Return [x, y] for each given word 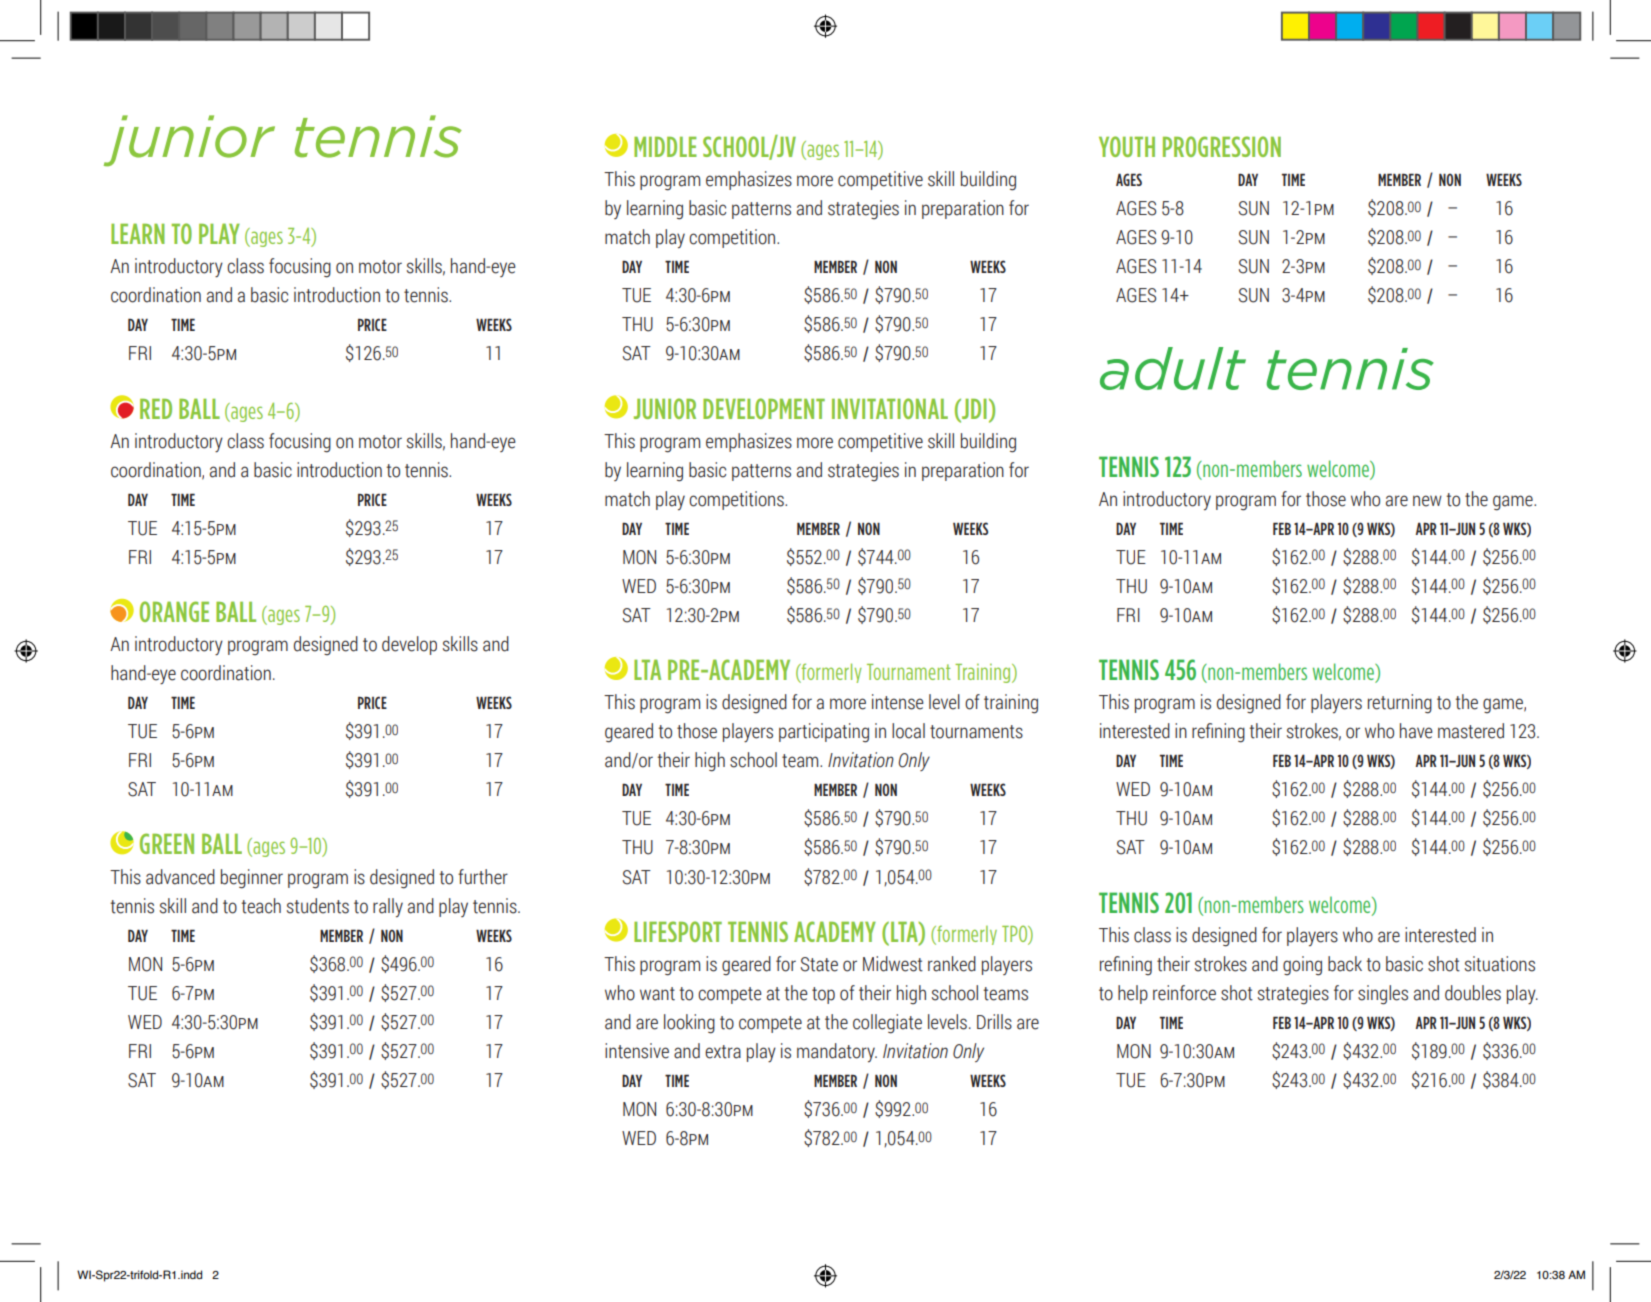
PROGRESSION [1222, 146]
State [819, 964]
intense [898, 702]
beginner [252, 879]
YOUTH [1127, 146]
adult [1173, 368]
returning [1400, 704]
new [1427, 501]
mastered [1471, 731]
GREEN [167, 843]
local [908, 731]
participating [824, 733]
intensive [637, 1051]
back [1345, 964]
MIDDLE [665, 147]
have [1416, 731]
